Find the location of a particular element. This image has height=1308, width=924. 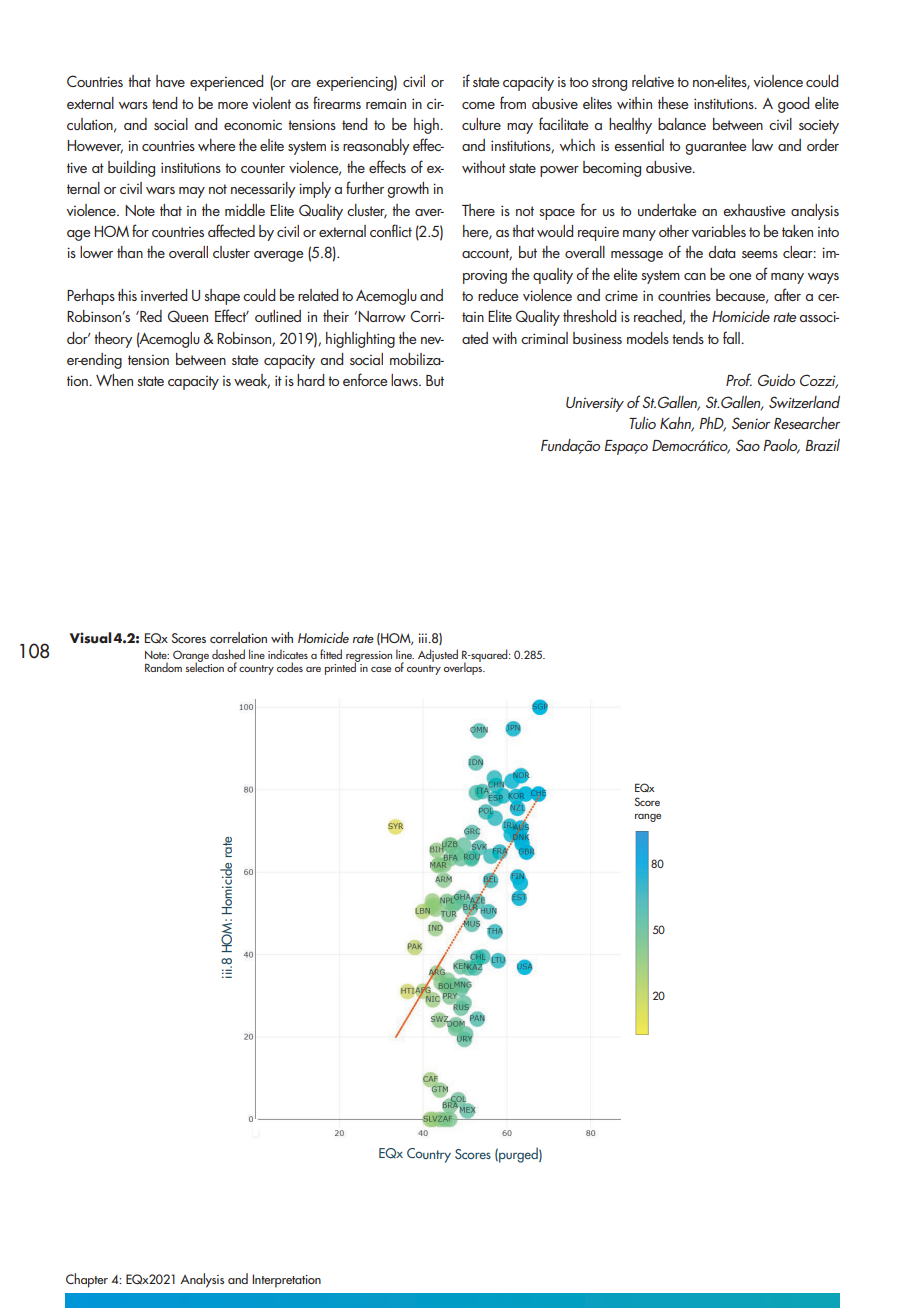

Adjusted is located at coordinates (438, 655).
